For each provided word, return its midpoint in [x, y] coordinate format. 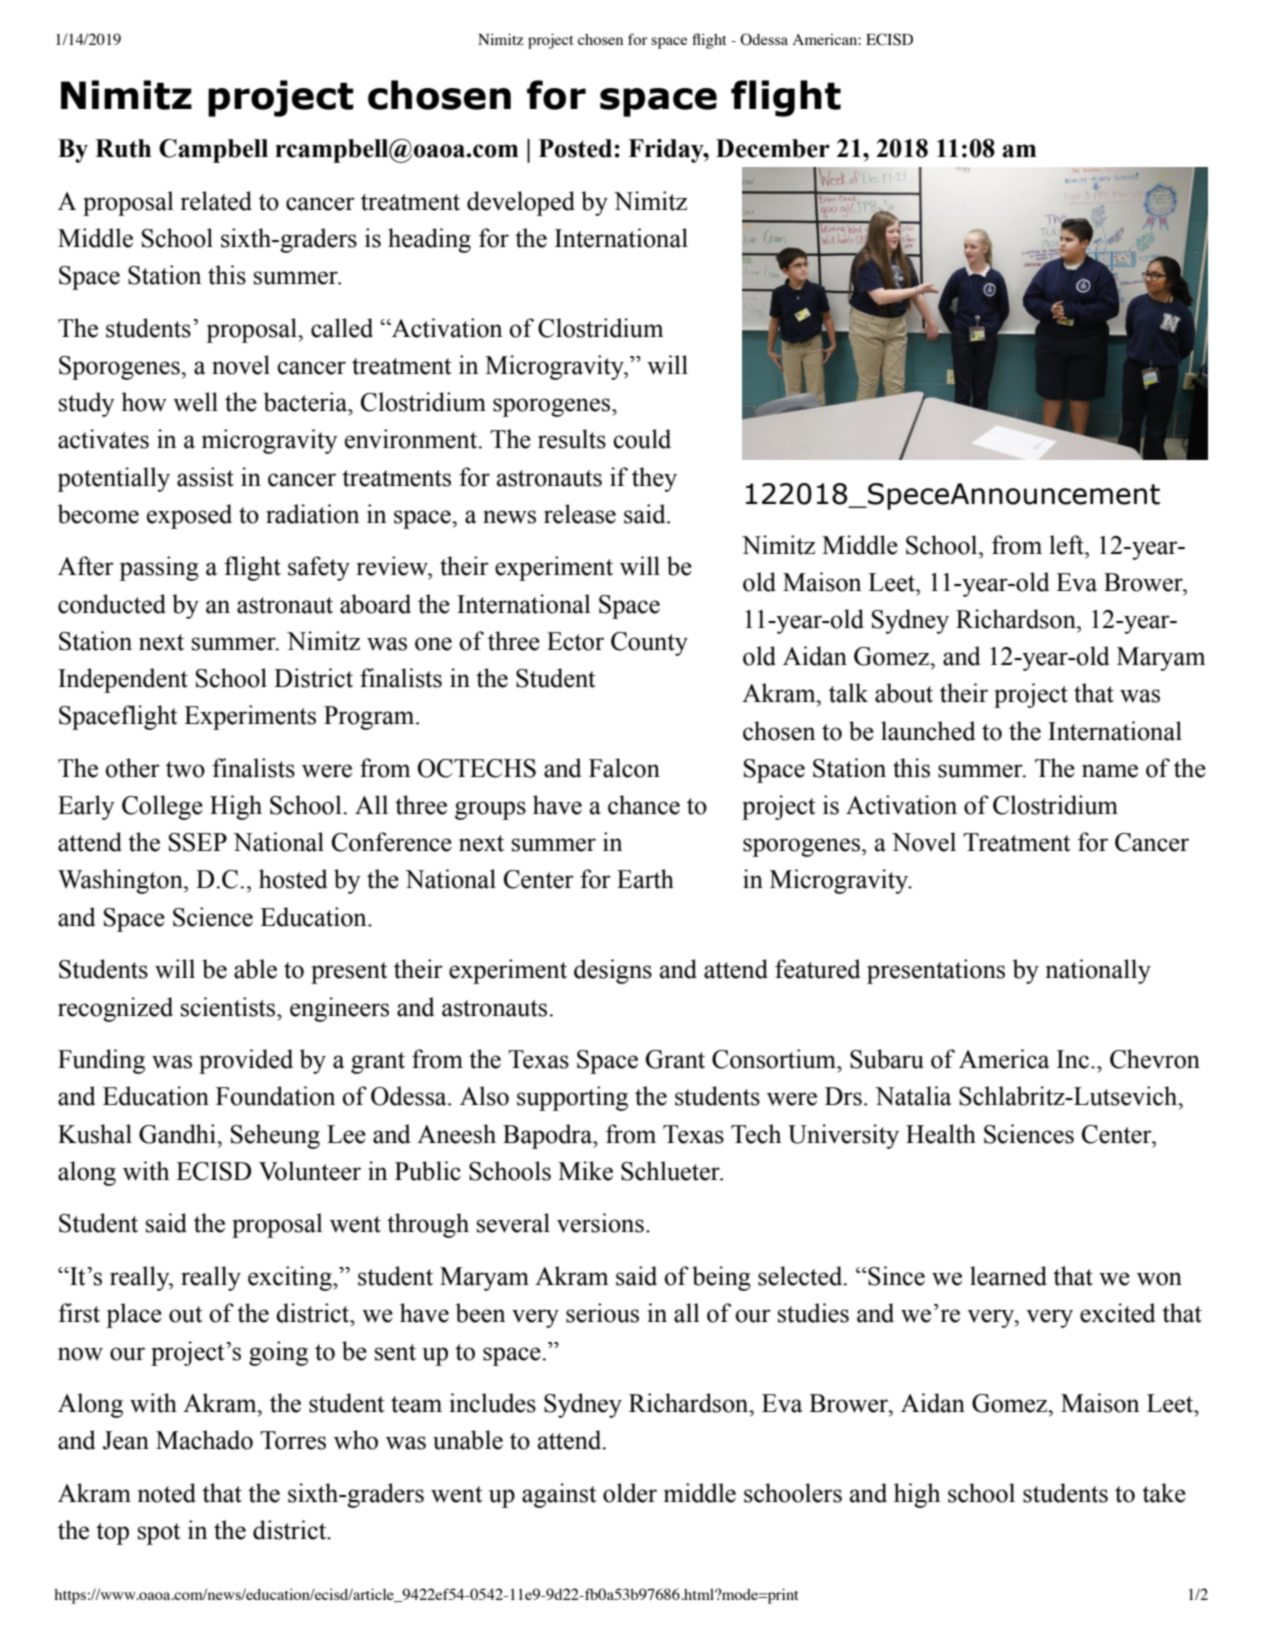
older [630, 1493]
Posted [575, 148]
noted [167, 1493]
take [1164, 1493]
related [216, 201]
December [773, 148]
